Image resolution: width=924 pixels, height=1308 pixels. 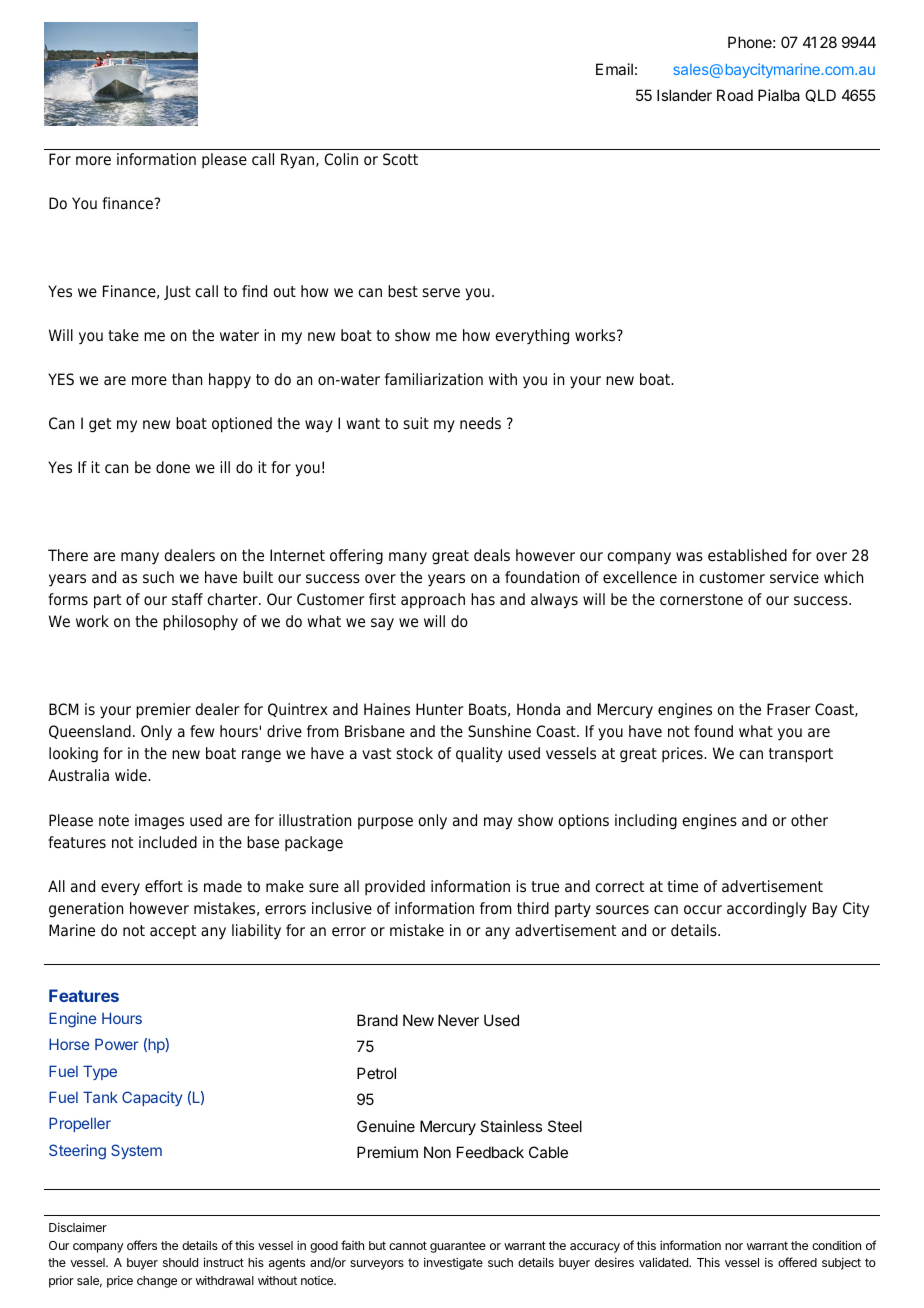 I want to click on nor, so click(x=734, y=1246).
